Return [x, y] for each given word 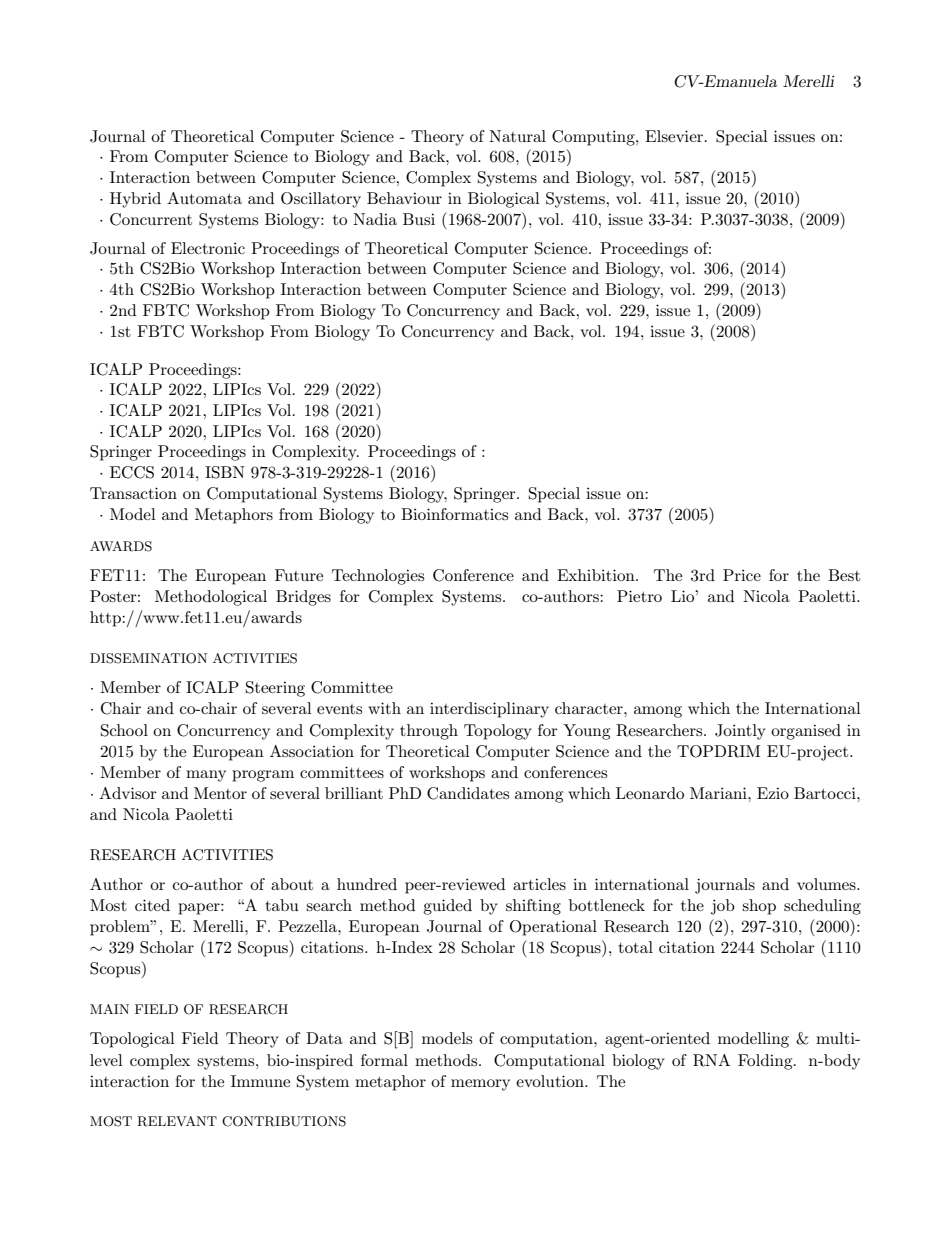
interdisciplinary [489, 710]
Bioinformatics [454, 514]
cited [152, 905]
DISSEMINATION [148, 658]
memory [480, 1085]
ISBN [225, 472]
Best [844, 575]
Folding [766, 1062]
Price [742, 575]
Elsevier [675, 136]
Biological [504, 200]
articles [539, 884]
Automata [204, 198]
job [723, 907]
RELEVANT [177, 1121]
